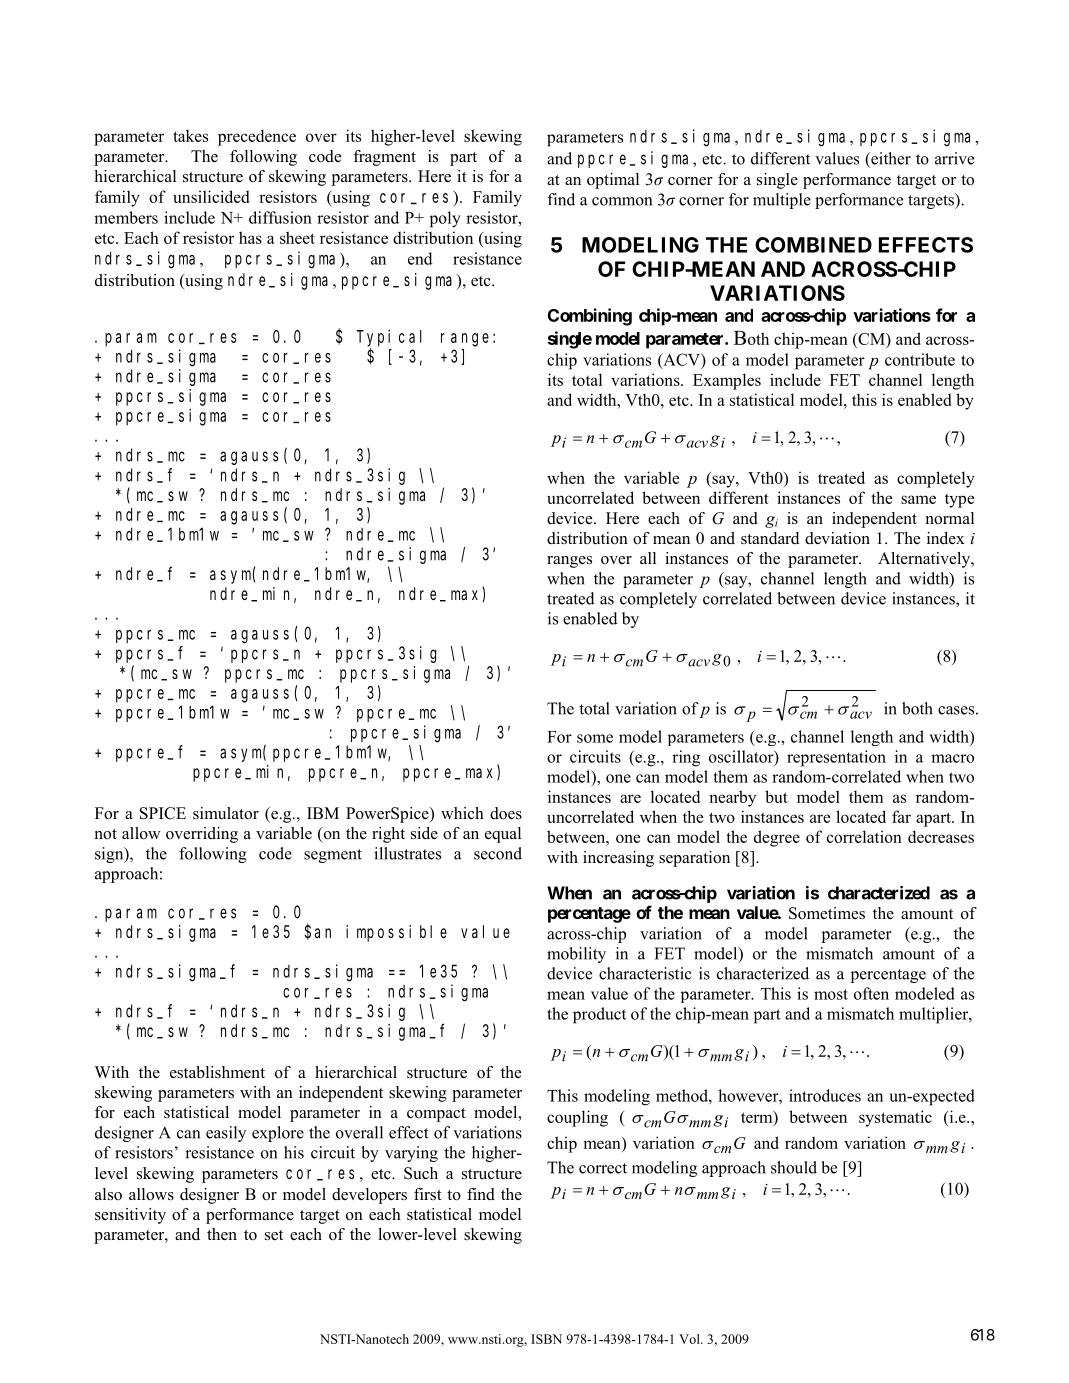 The height and width of the document is (1383, 1069). Describe the element at coordinates (190, 135) in the document. I see `takes` at that location.
